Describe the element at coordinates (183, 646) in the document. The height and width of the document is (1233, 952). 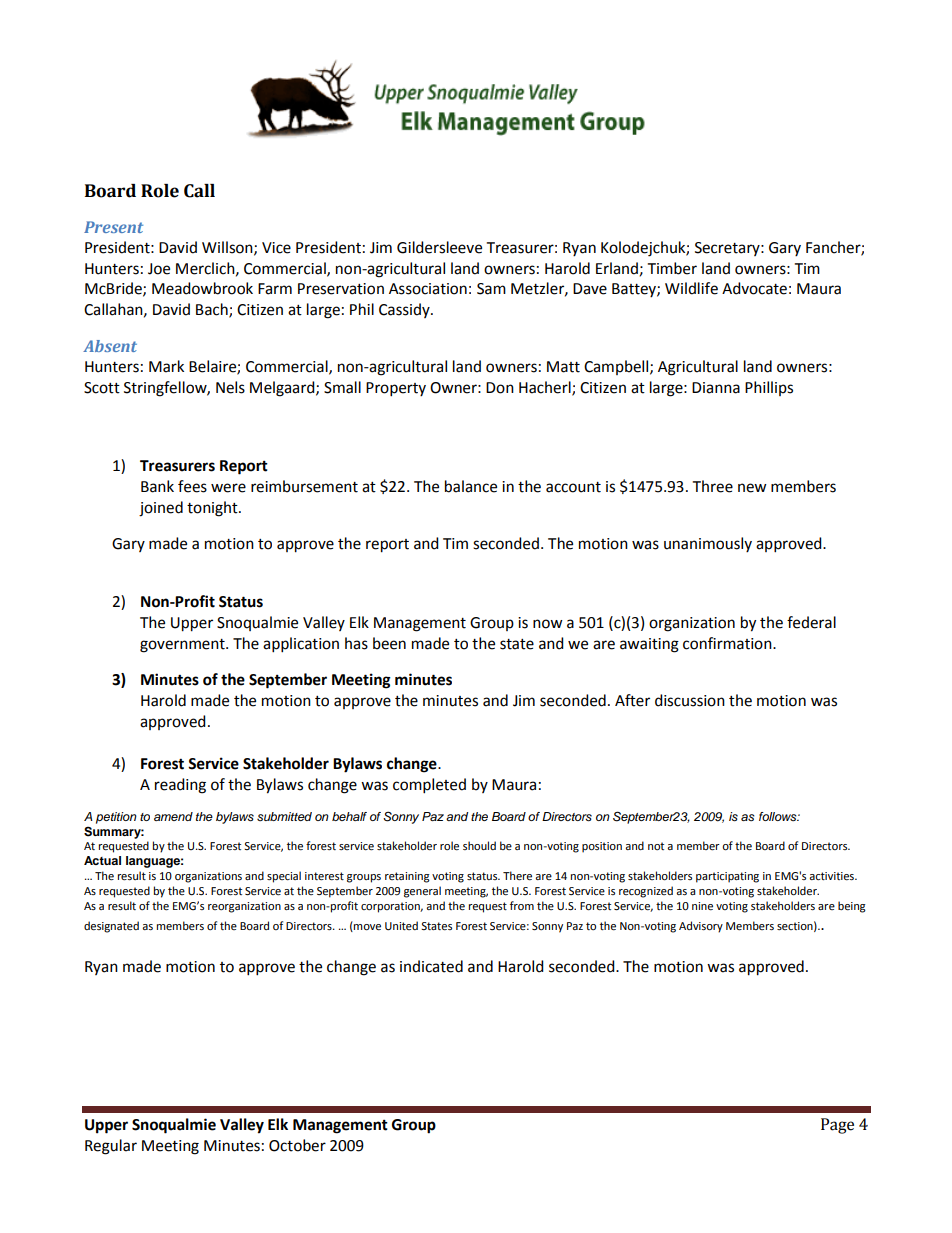
I see `government` at that location.
